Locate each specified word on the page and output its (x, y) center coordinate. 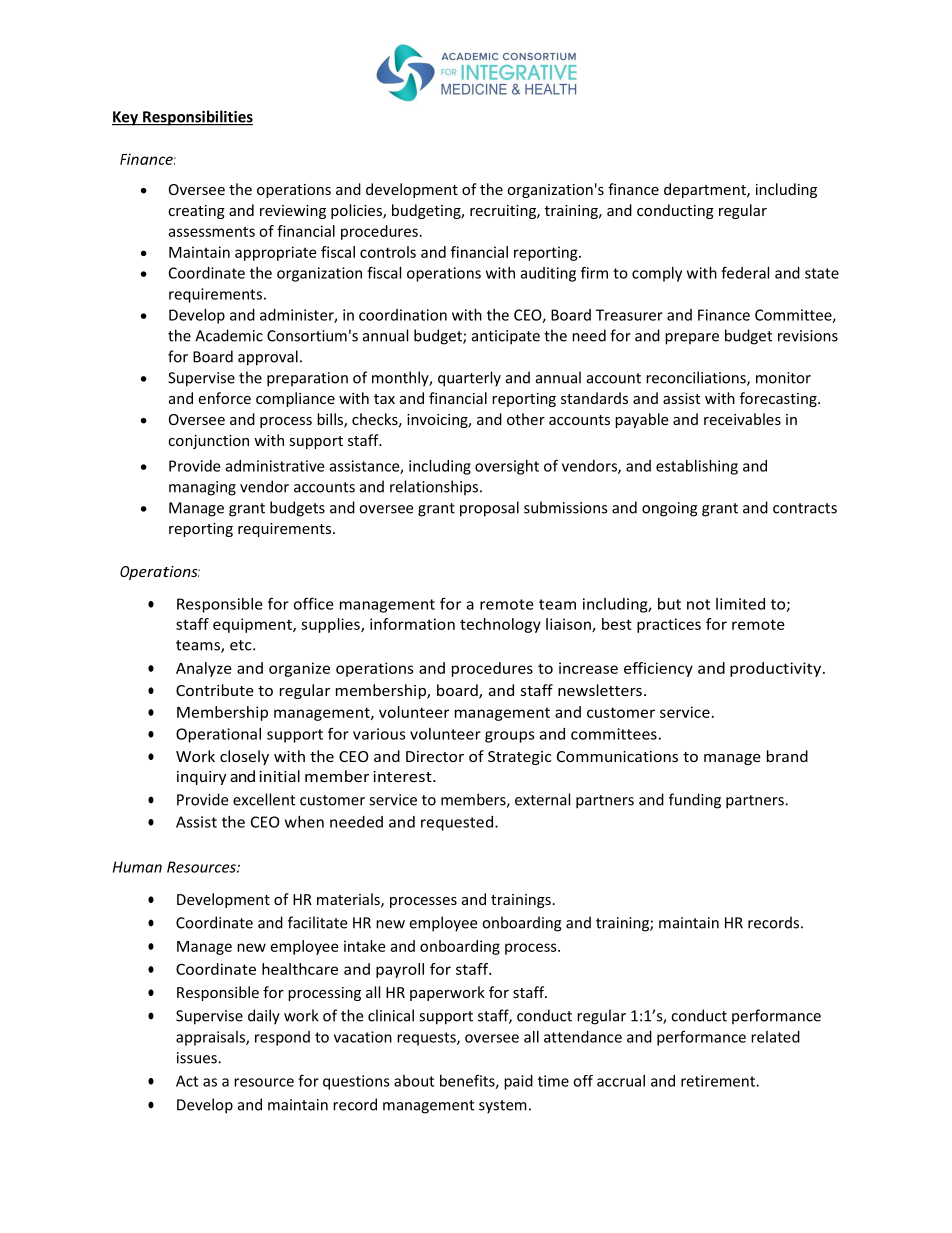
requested (458, 823)
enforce (224, 398)
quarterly (469, 379)
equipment (253, 625)
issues (198, 1058)
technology (500, 625)
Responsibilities (197, 118)
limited (740, 604)
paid (518, 1082)
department (706, 190)
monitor (783, 378)
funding (695, 801)
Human (137, 867)
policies (357, 211)
